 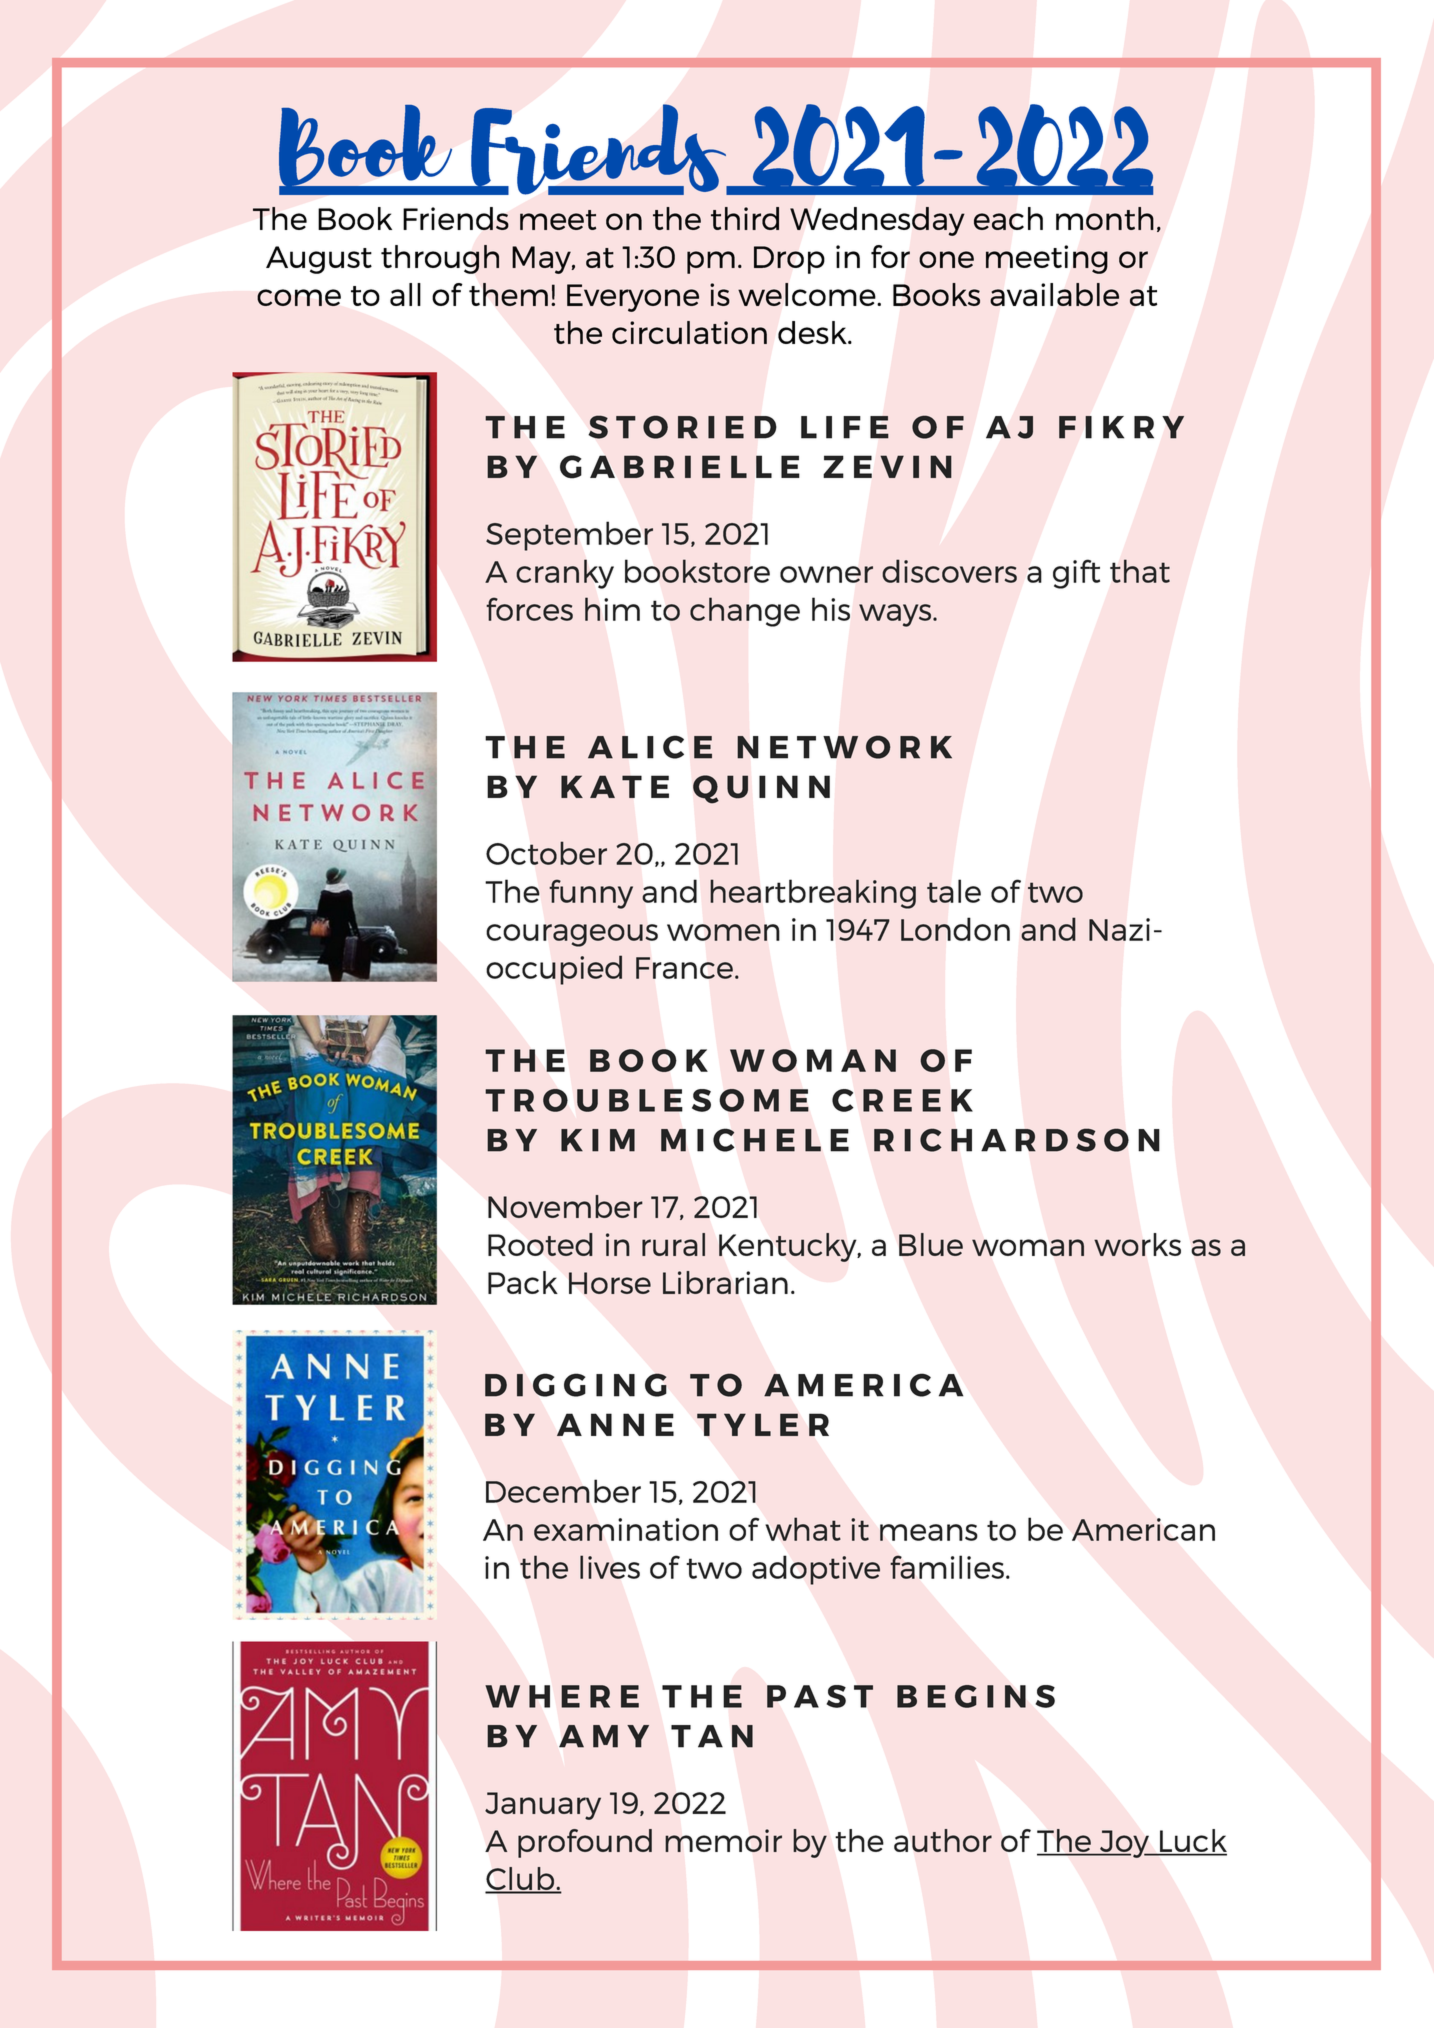 I want to click on Rooted, so click(x=540, y=1244).
